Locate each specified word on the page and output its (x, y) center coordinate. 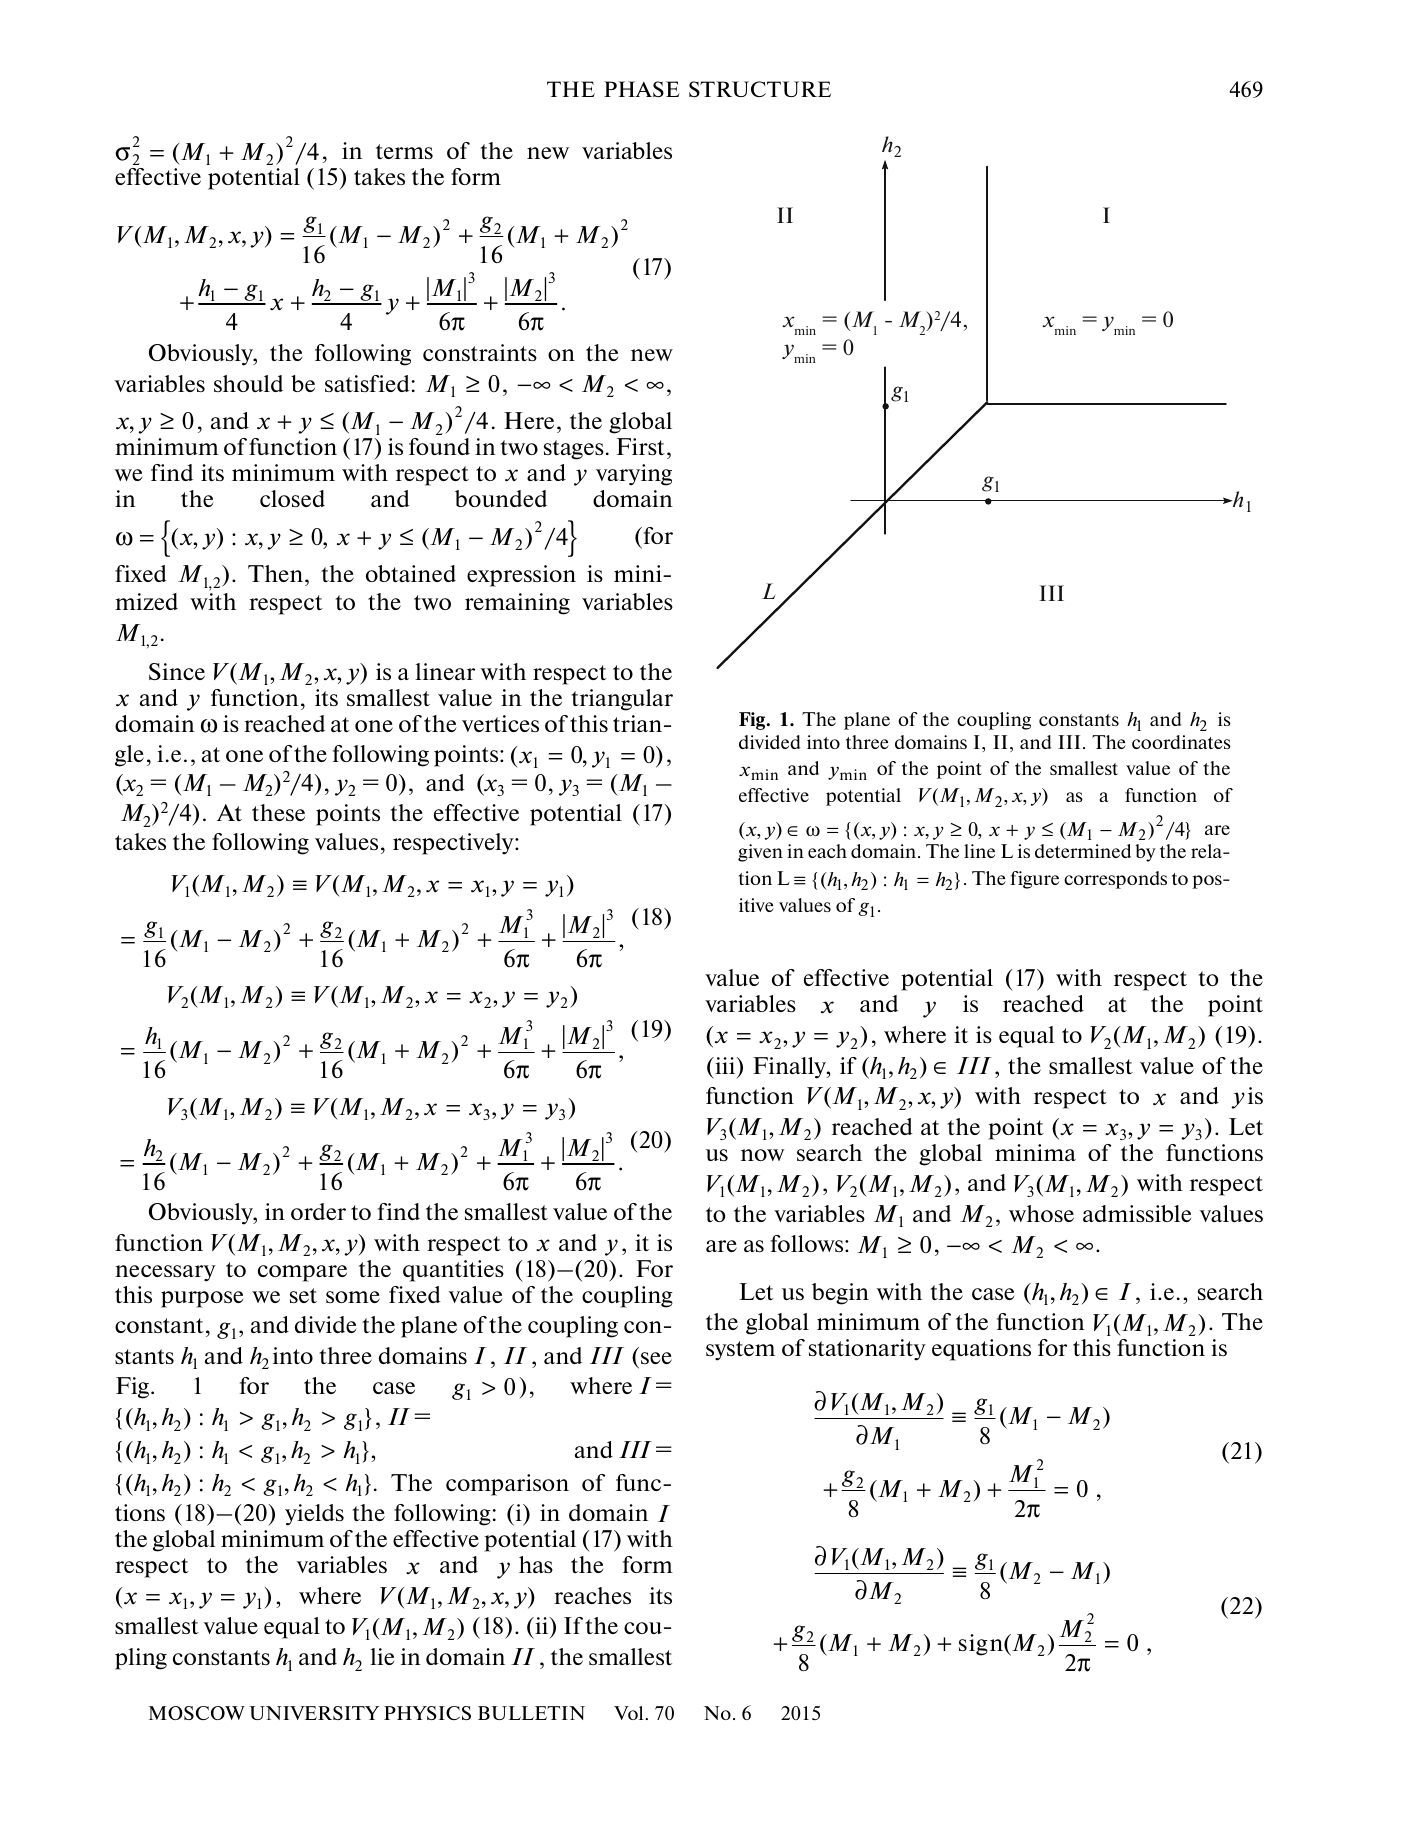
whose (1041, 1213)
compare (302, 1273)
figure (1035, 880)
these (278, 812)
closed (292, 498)
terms (404, 151)
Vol (630, 1713)
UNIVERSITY (314, 1713)
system (740, 1351)
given (760, 853)
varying (634, 475)
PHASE (642, 89)
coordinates (1181, 742)
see (656, 1358)
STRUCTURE (760, 89)
